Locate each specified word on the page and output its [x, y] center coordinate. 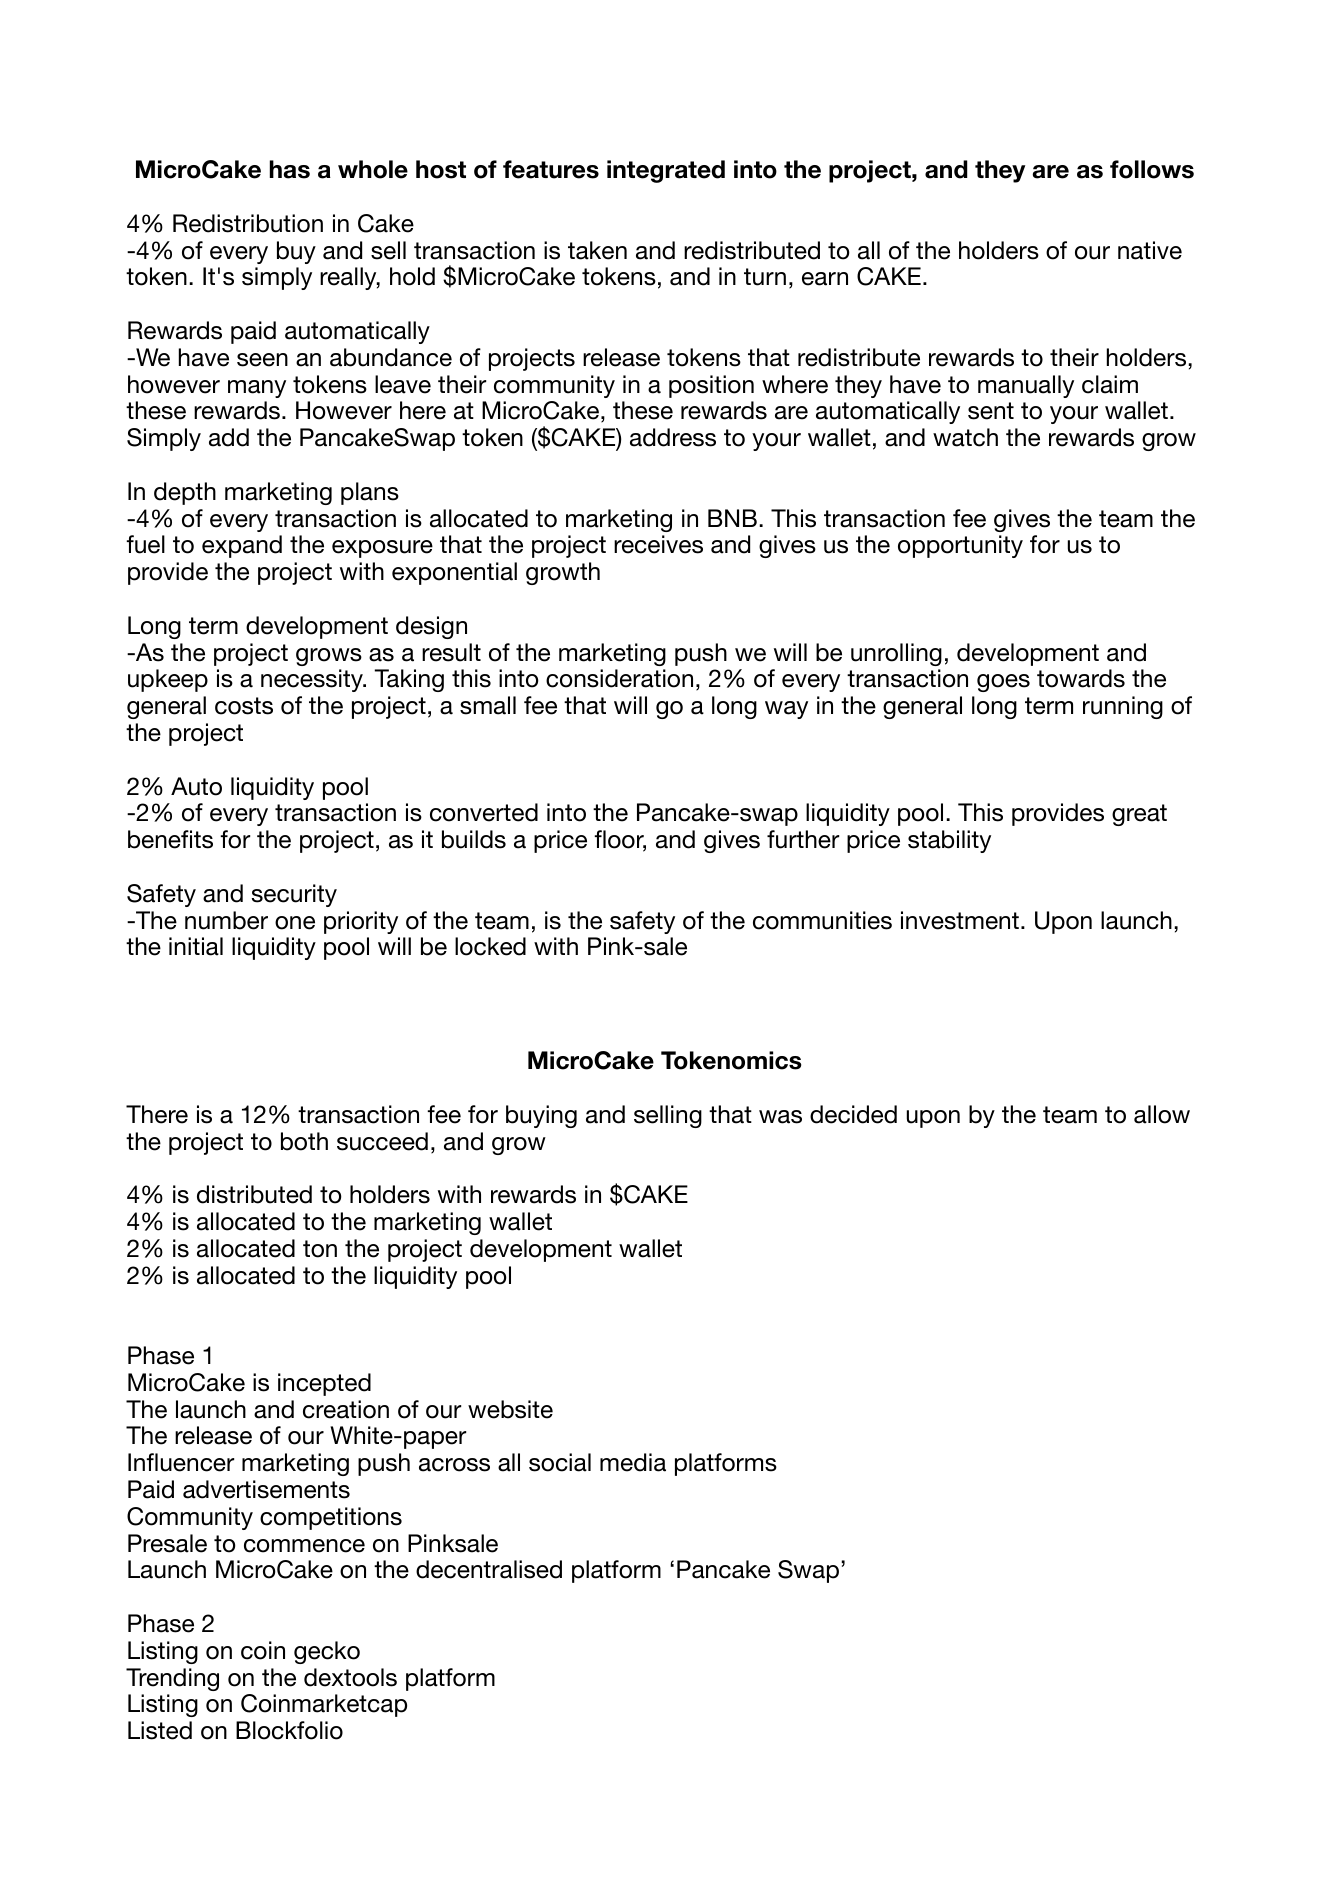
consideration [619, 678]
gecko [327, 1652]
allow [1162, 1114]
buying [541, 1116]
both [304, 1141]
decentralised [489, 1569]
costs [244, 706]
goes [1003, 683]
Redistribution [248, 223]
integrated [666, 171]
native [1150, 250]
